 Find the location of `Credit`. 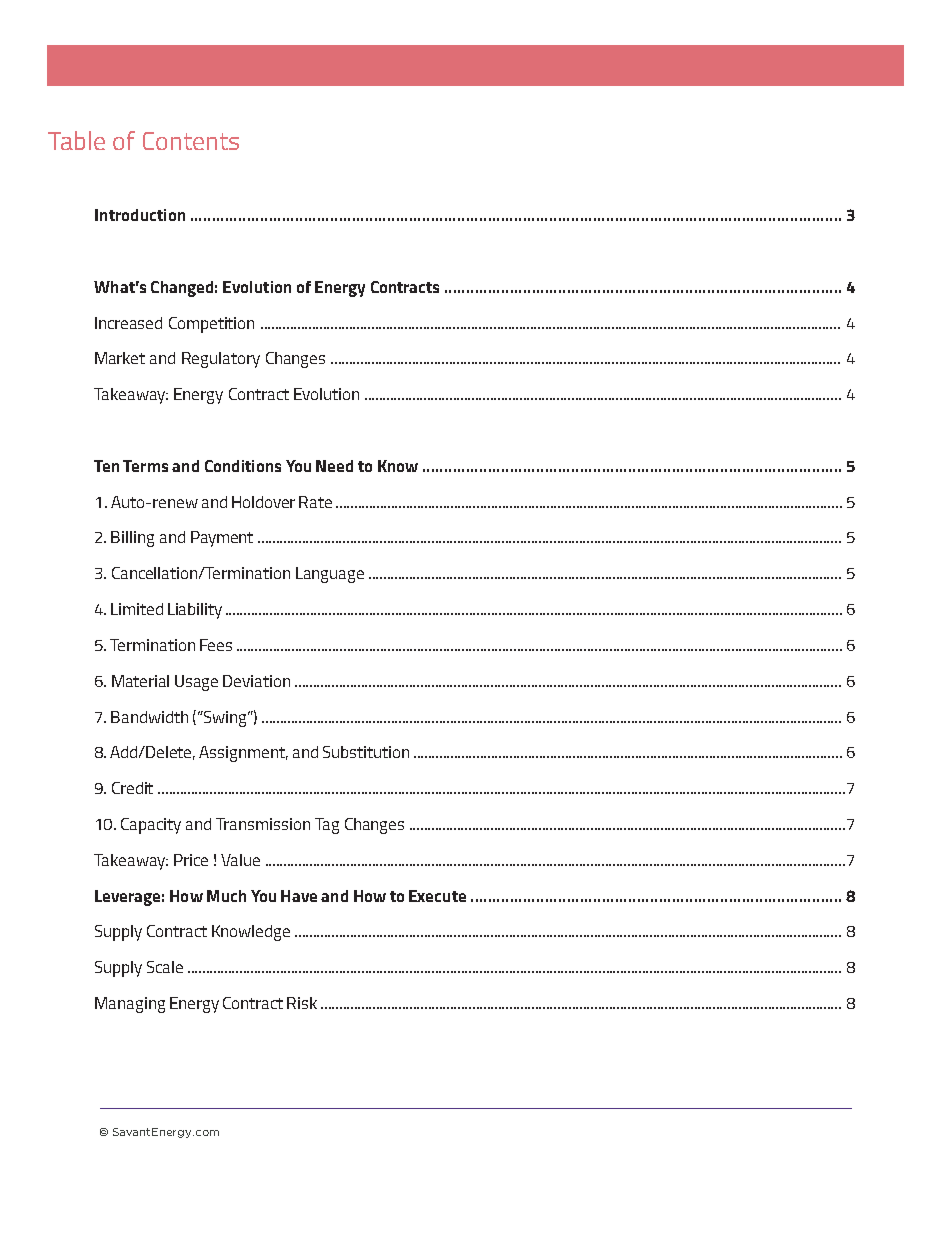

Credit is located at coordinates (132, 788).
